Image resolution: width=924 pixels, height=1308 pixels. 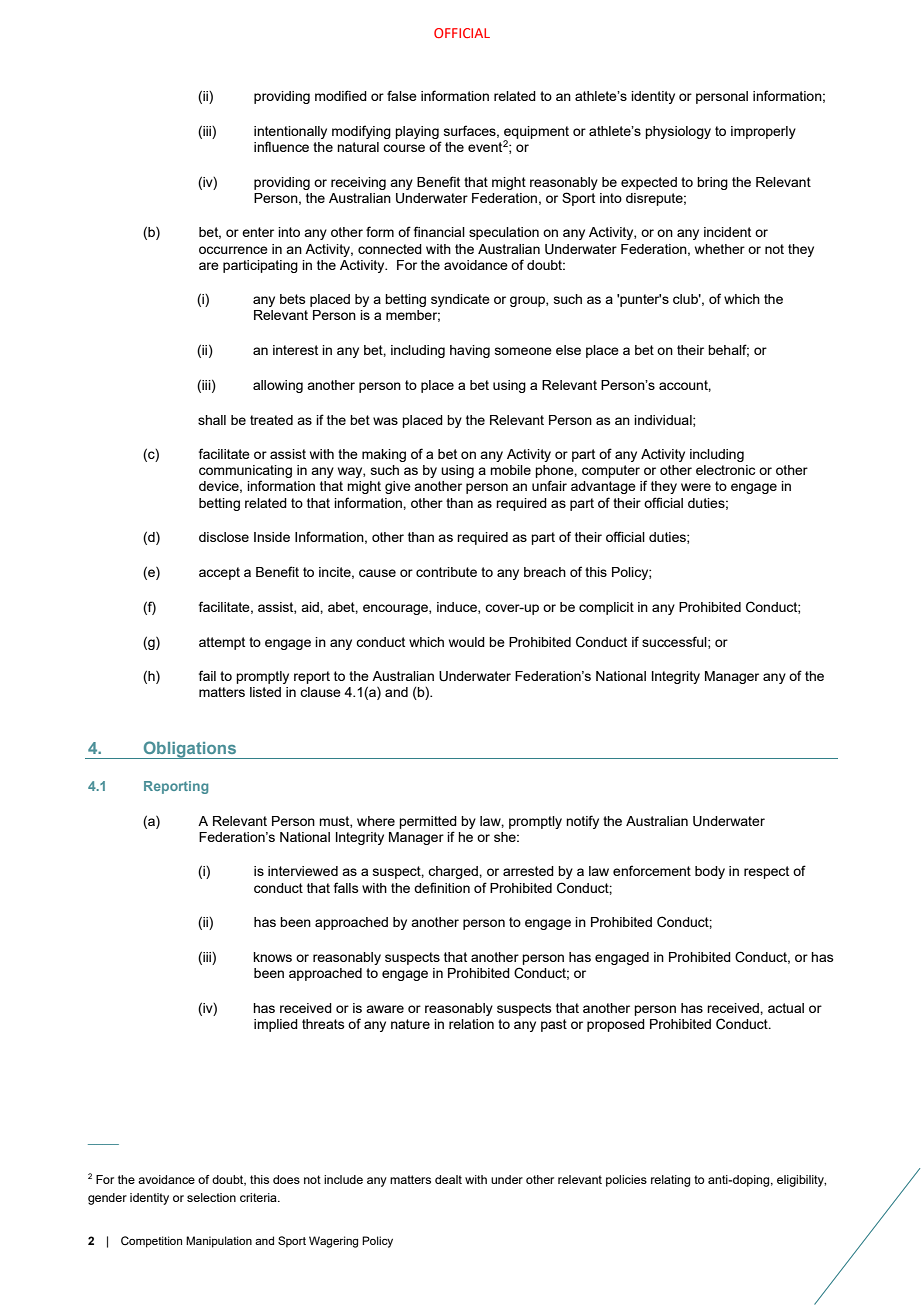 What do you see at coordinates (678, 132) in the screenshot?
I see `physiology` at bounding box center [678, 132].
